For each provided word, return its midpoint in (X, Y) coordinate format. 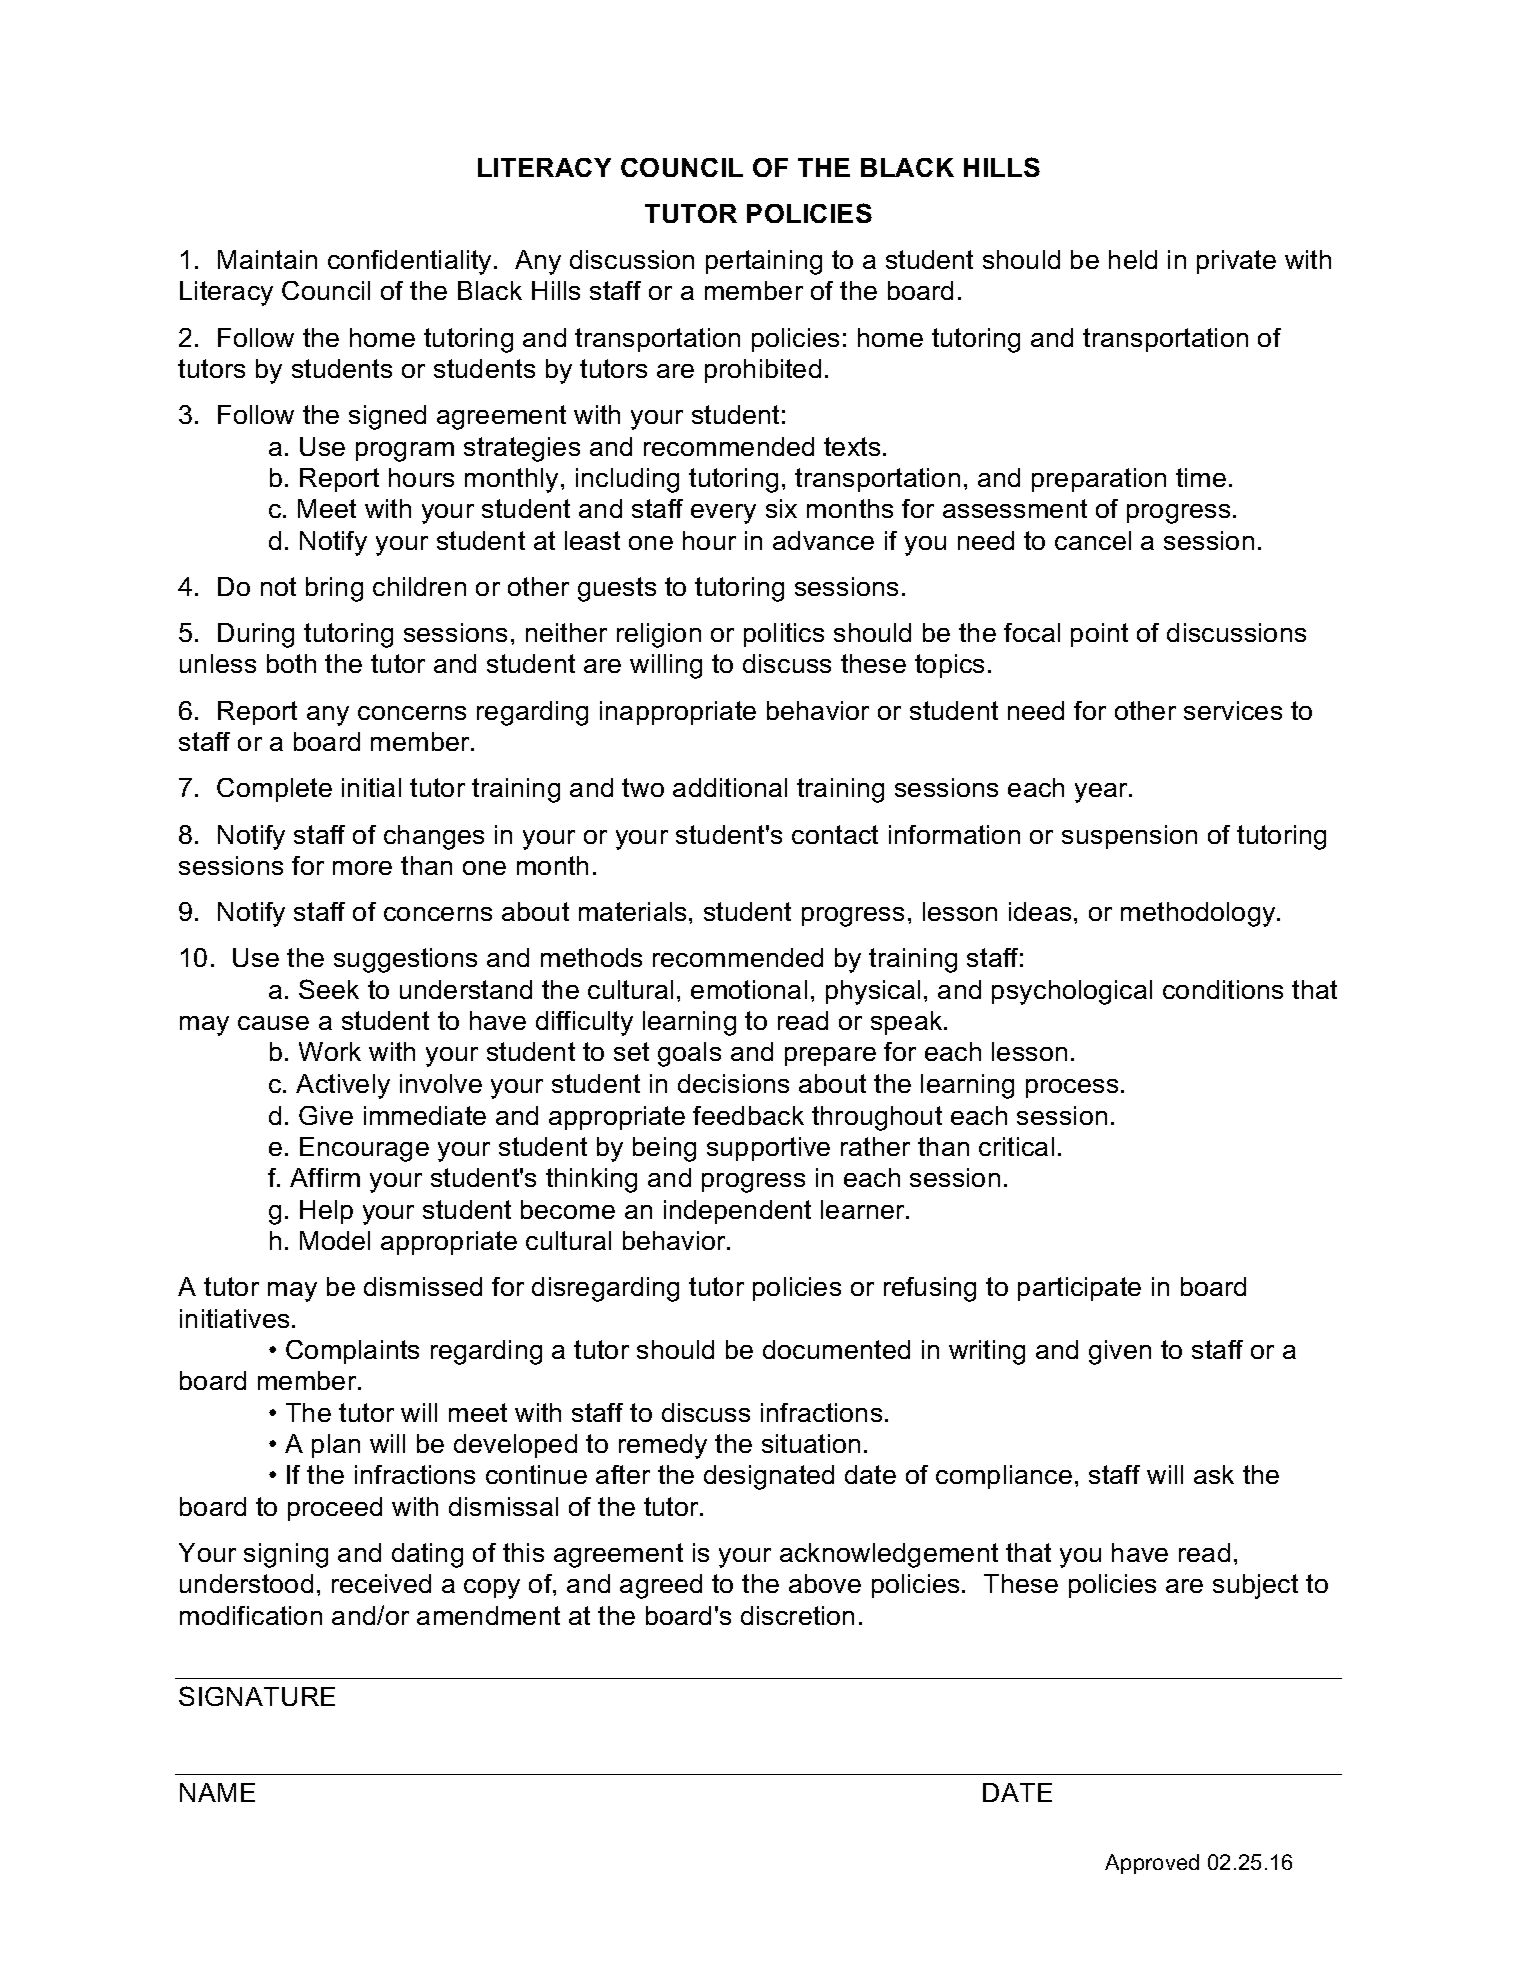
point (1099, 635)
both (291, 663)
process (1072, 1088)
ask (1214, 1474)
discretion (797, 1615)
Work (330, 1051)
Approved (1152, 1864)
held (1133, 259)
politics (784, 635)
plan (336, 1446)
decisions (733, 1083)
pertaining (764, 262)
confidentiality (409, 262)
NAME (217, 1792)
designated (769, 1477)
